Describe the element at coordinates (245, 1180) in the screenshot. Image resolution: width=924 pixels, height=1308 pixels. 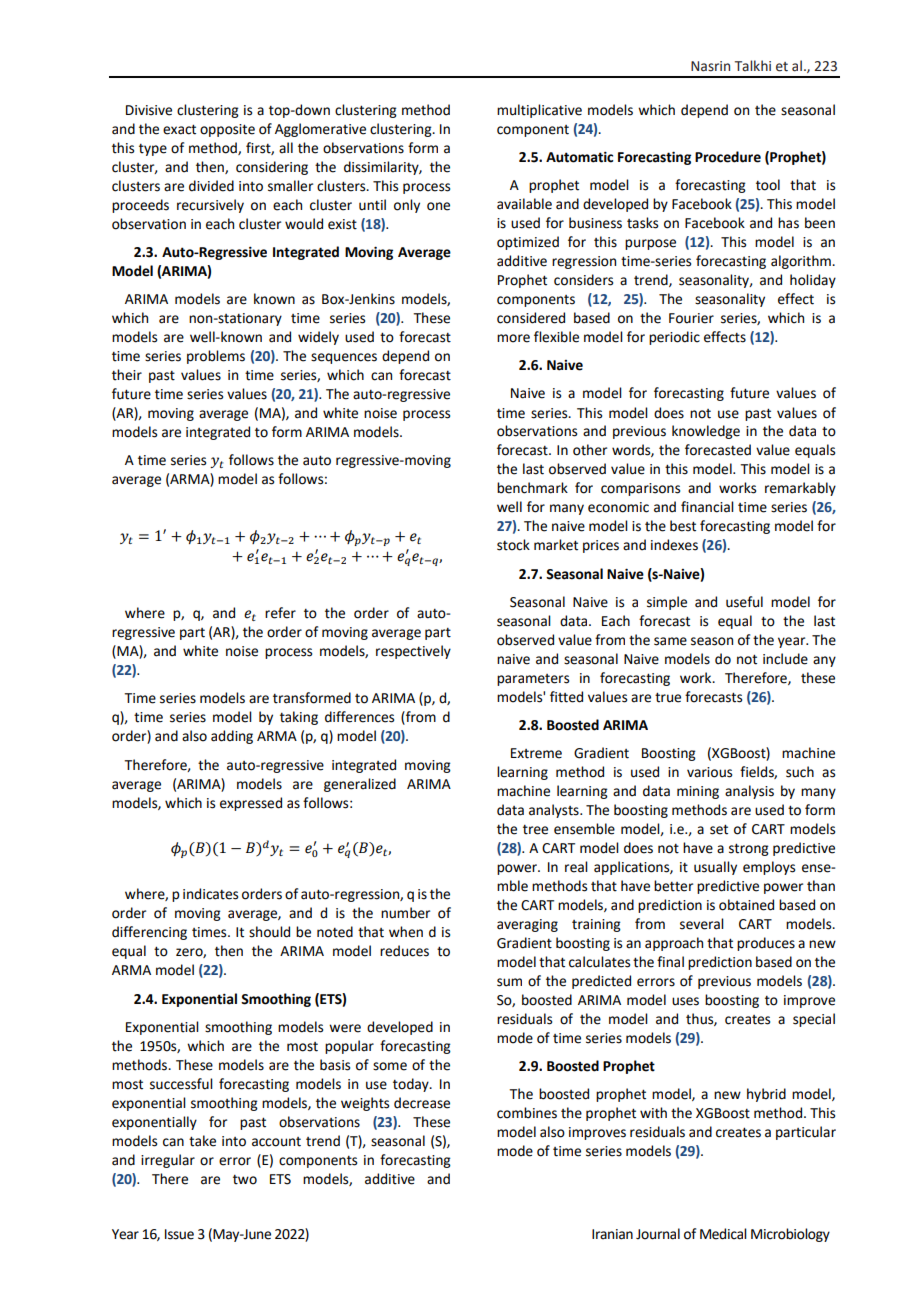
I see `two` at that location.
